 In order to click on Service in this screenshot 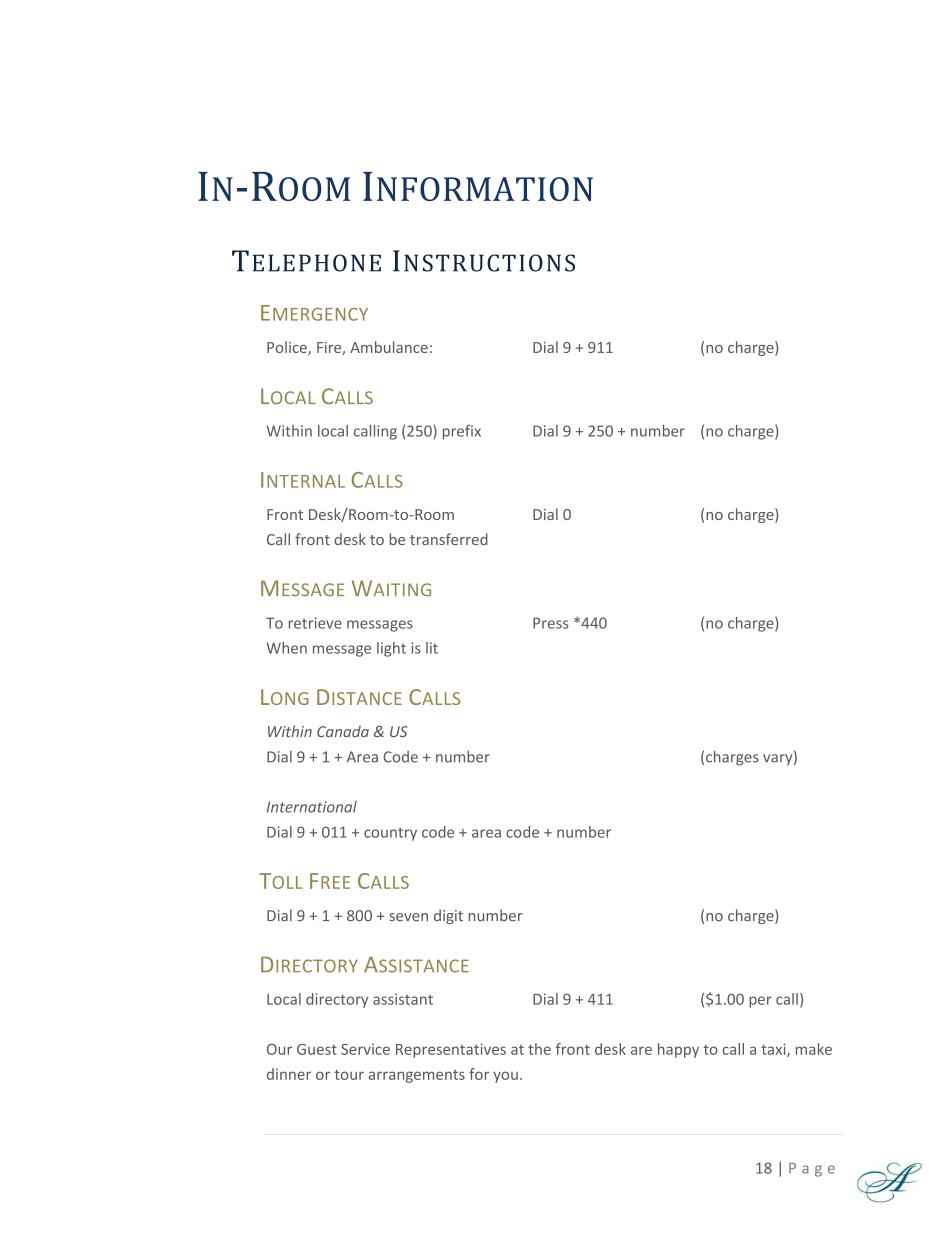, I will do `click(365, 1049)`.
